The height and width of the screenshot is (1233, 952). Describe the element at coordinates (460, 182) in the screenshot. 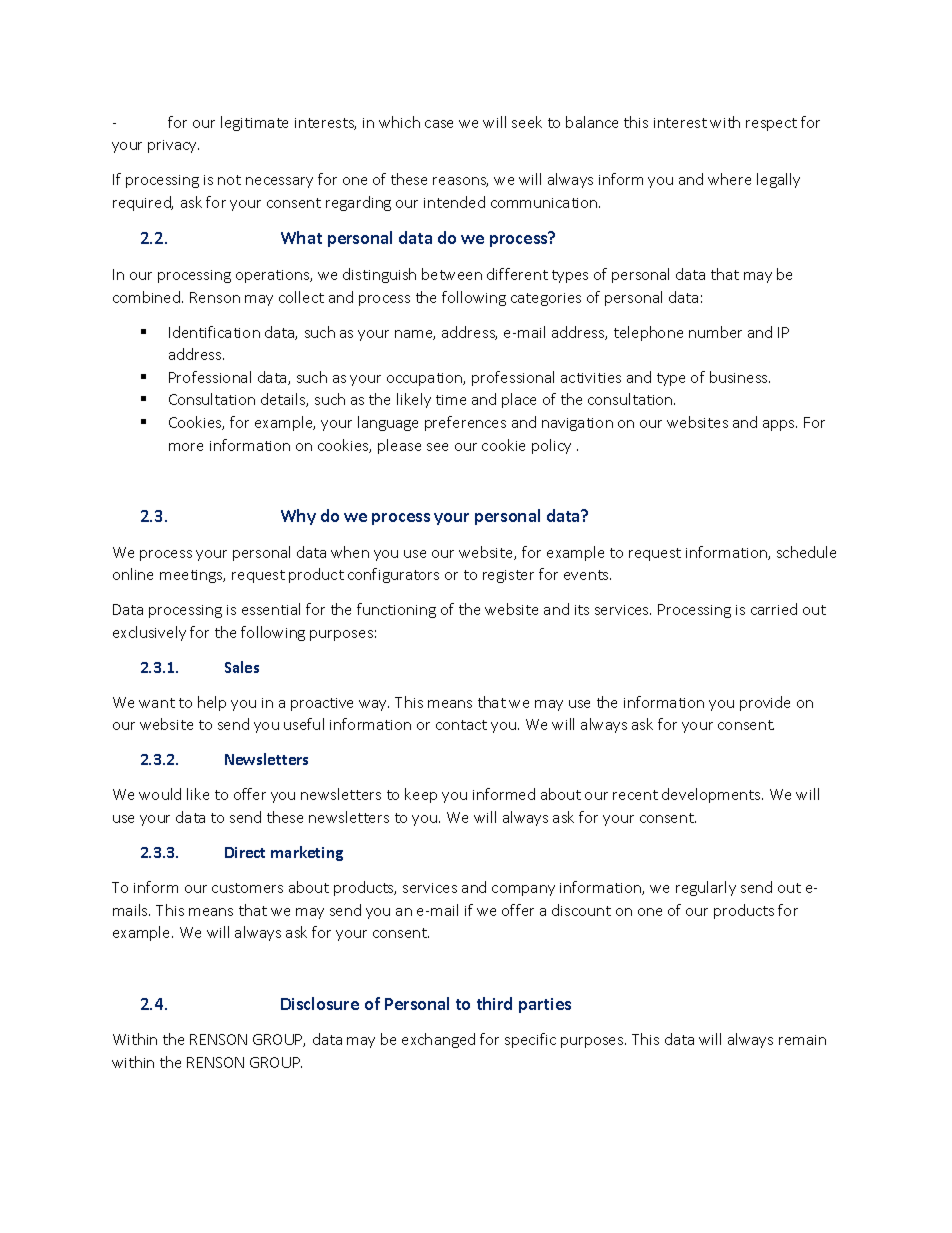

I see `reasons` at that location.
